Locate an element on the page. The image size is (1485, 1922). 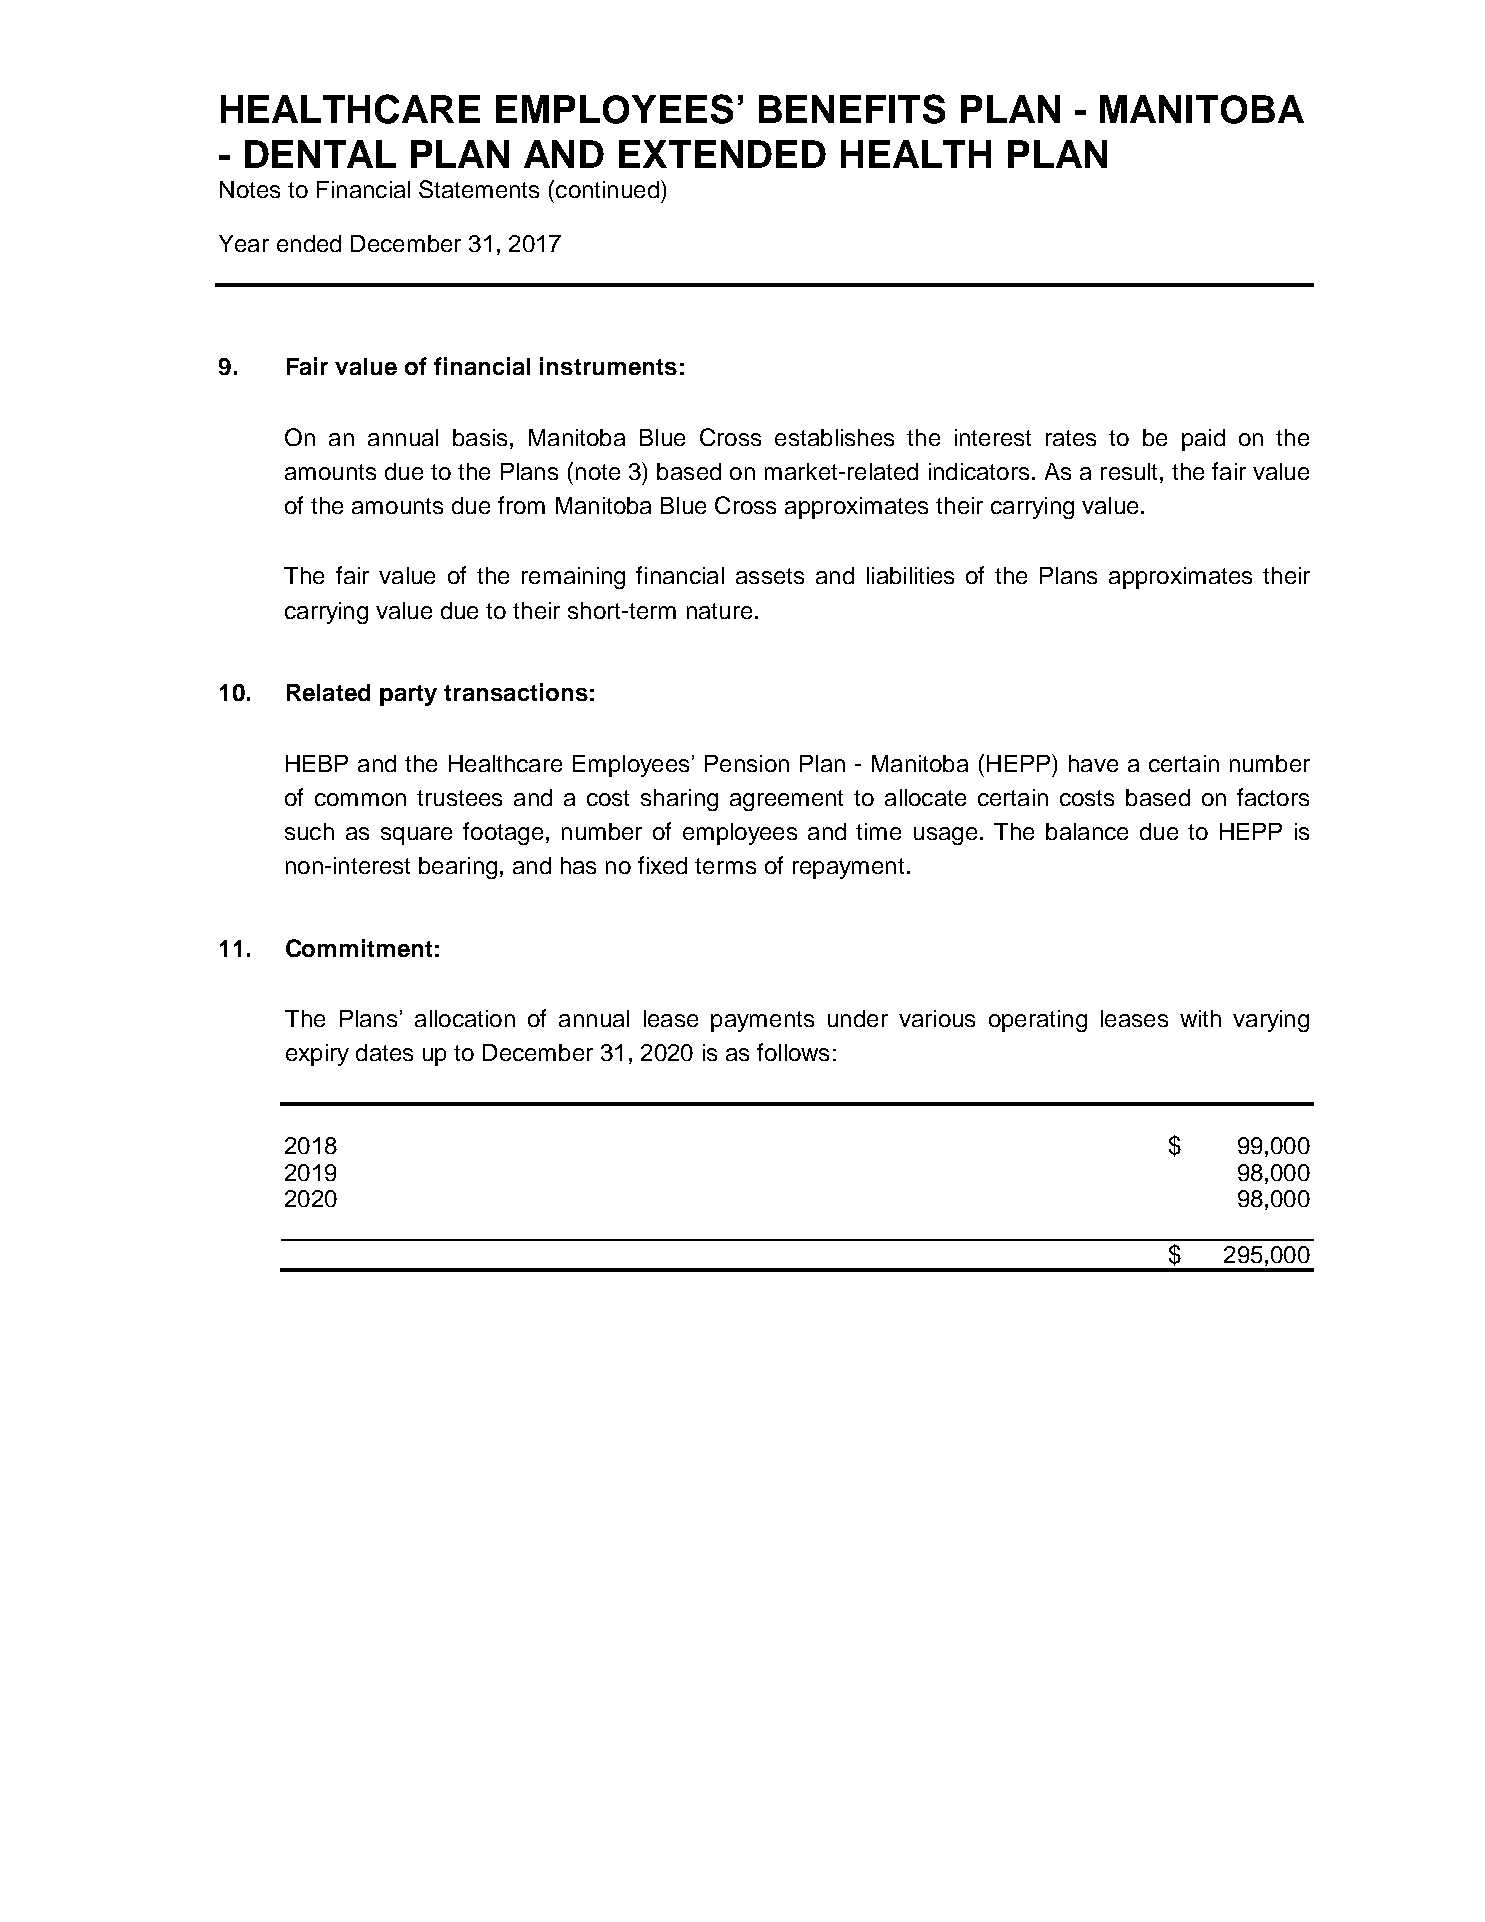
remaining is located at coordinates (573, 578).
